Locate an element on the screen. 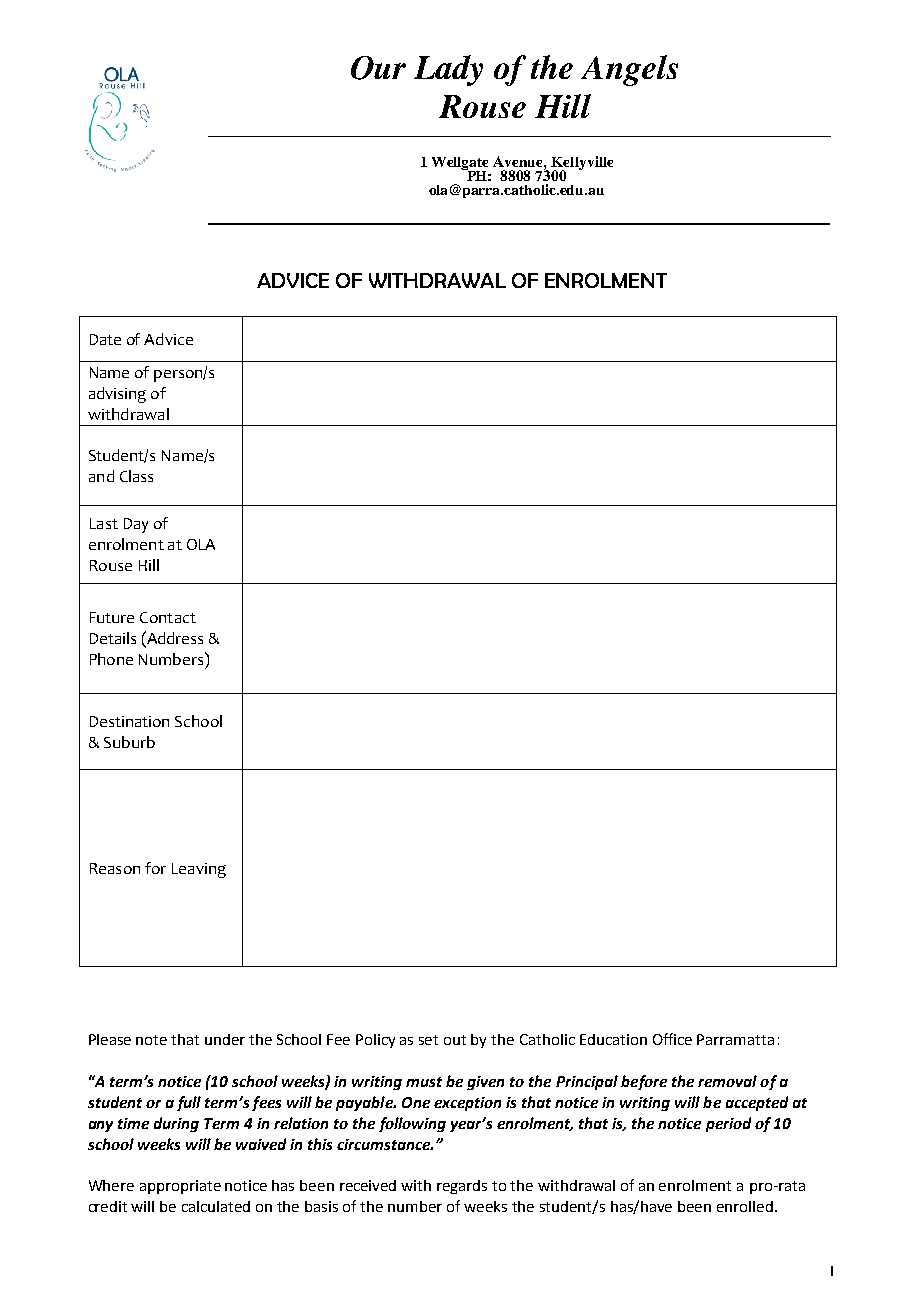 This screenshot has height=1308, width=924. Day is located at coordinates (136, 525).
